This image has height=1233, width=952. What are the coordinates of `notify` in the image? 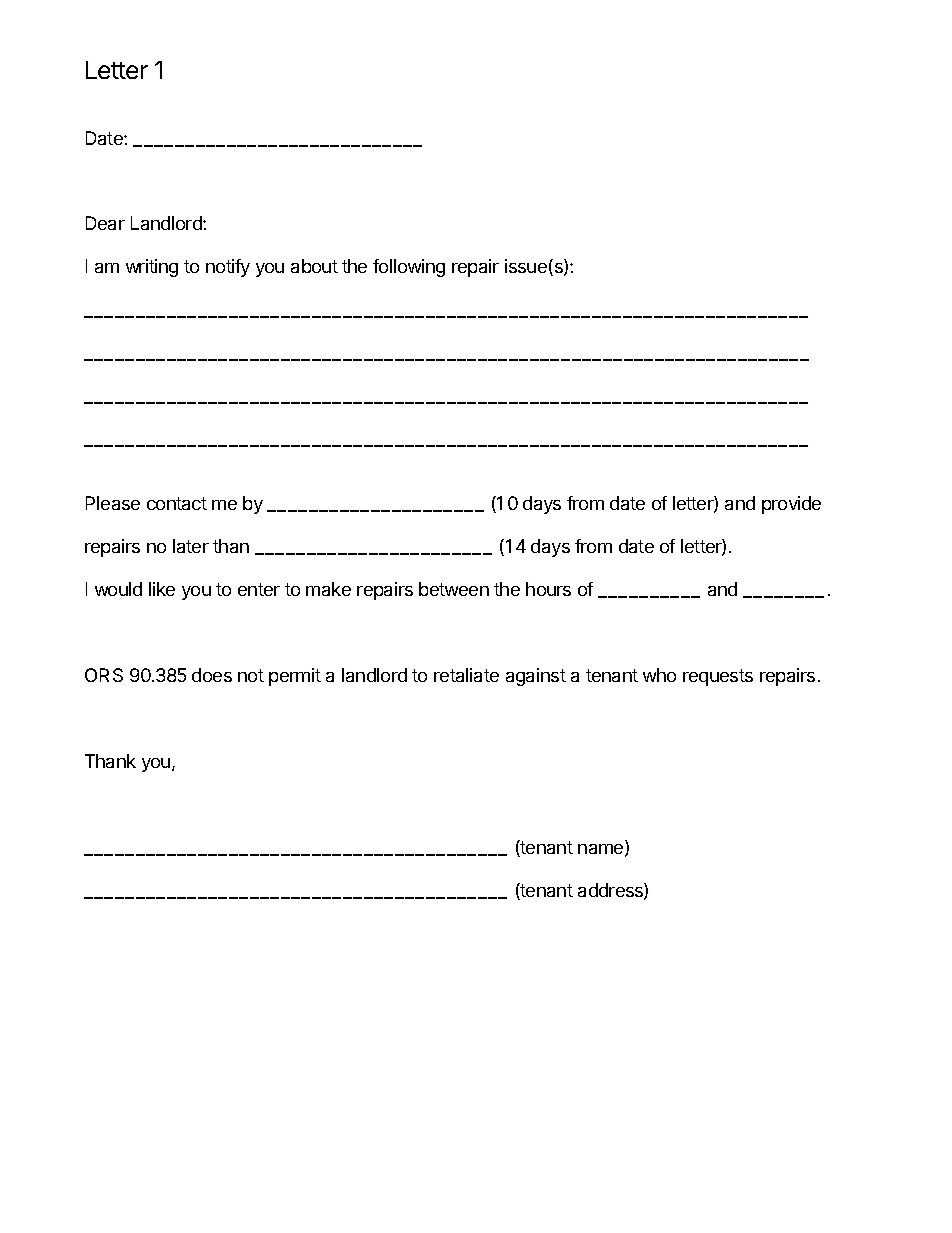 It's located at (228, 268).
